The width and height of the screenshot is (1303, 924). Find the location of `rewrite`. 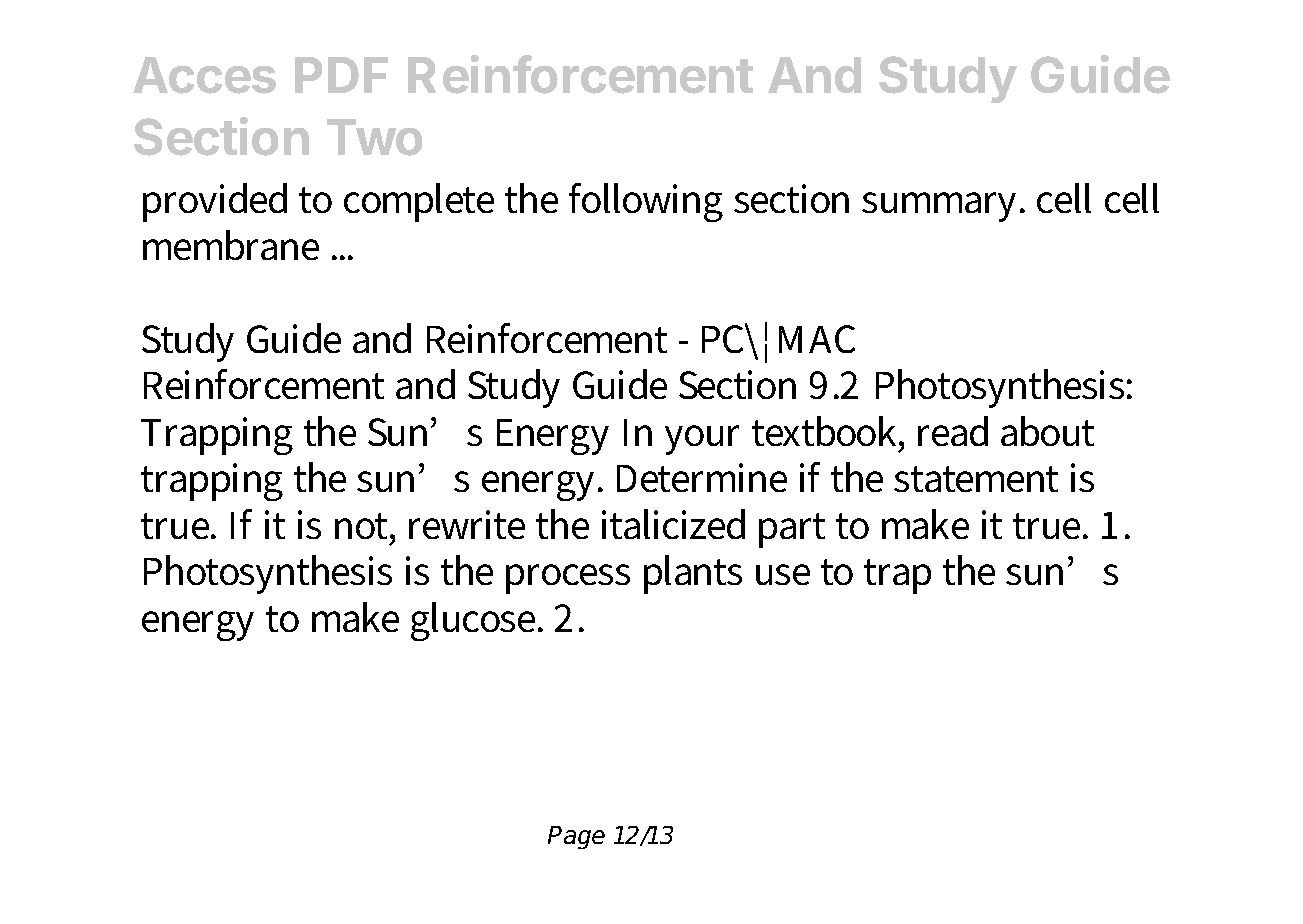

rewrite is located at coordinates (467, 524).
